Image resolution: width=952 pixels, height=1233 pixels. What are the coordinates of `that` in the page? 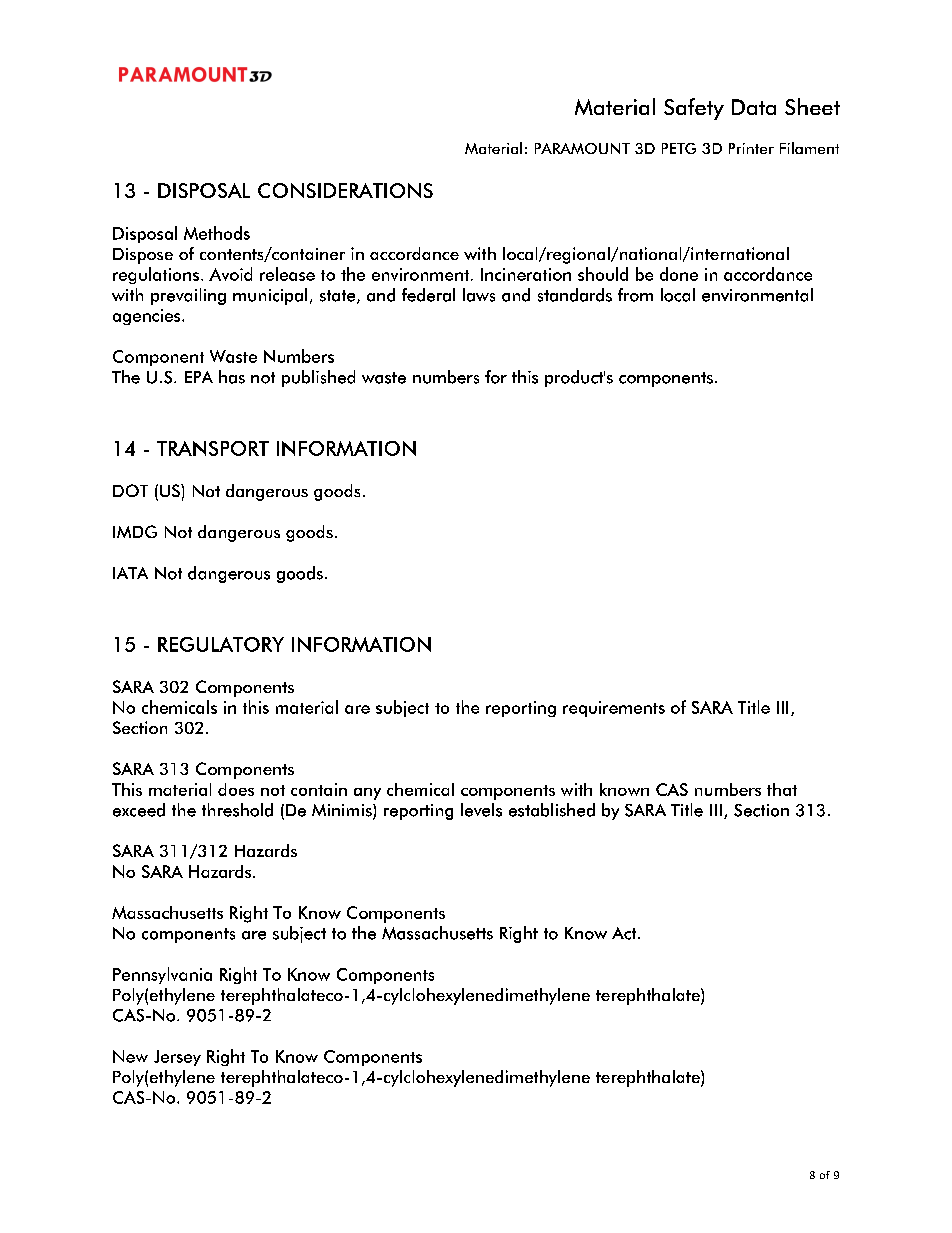 It's located at (782, 789).
